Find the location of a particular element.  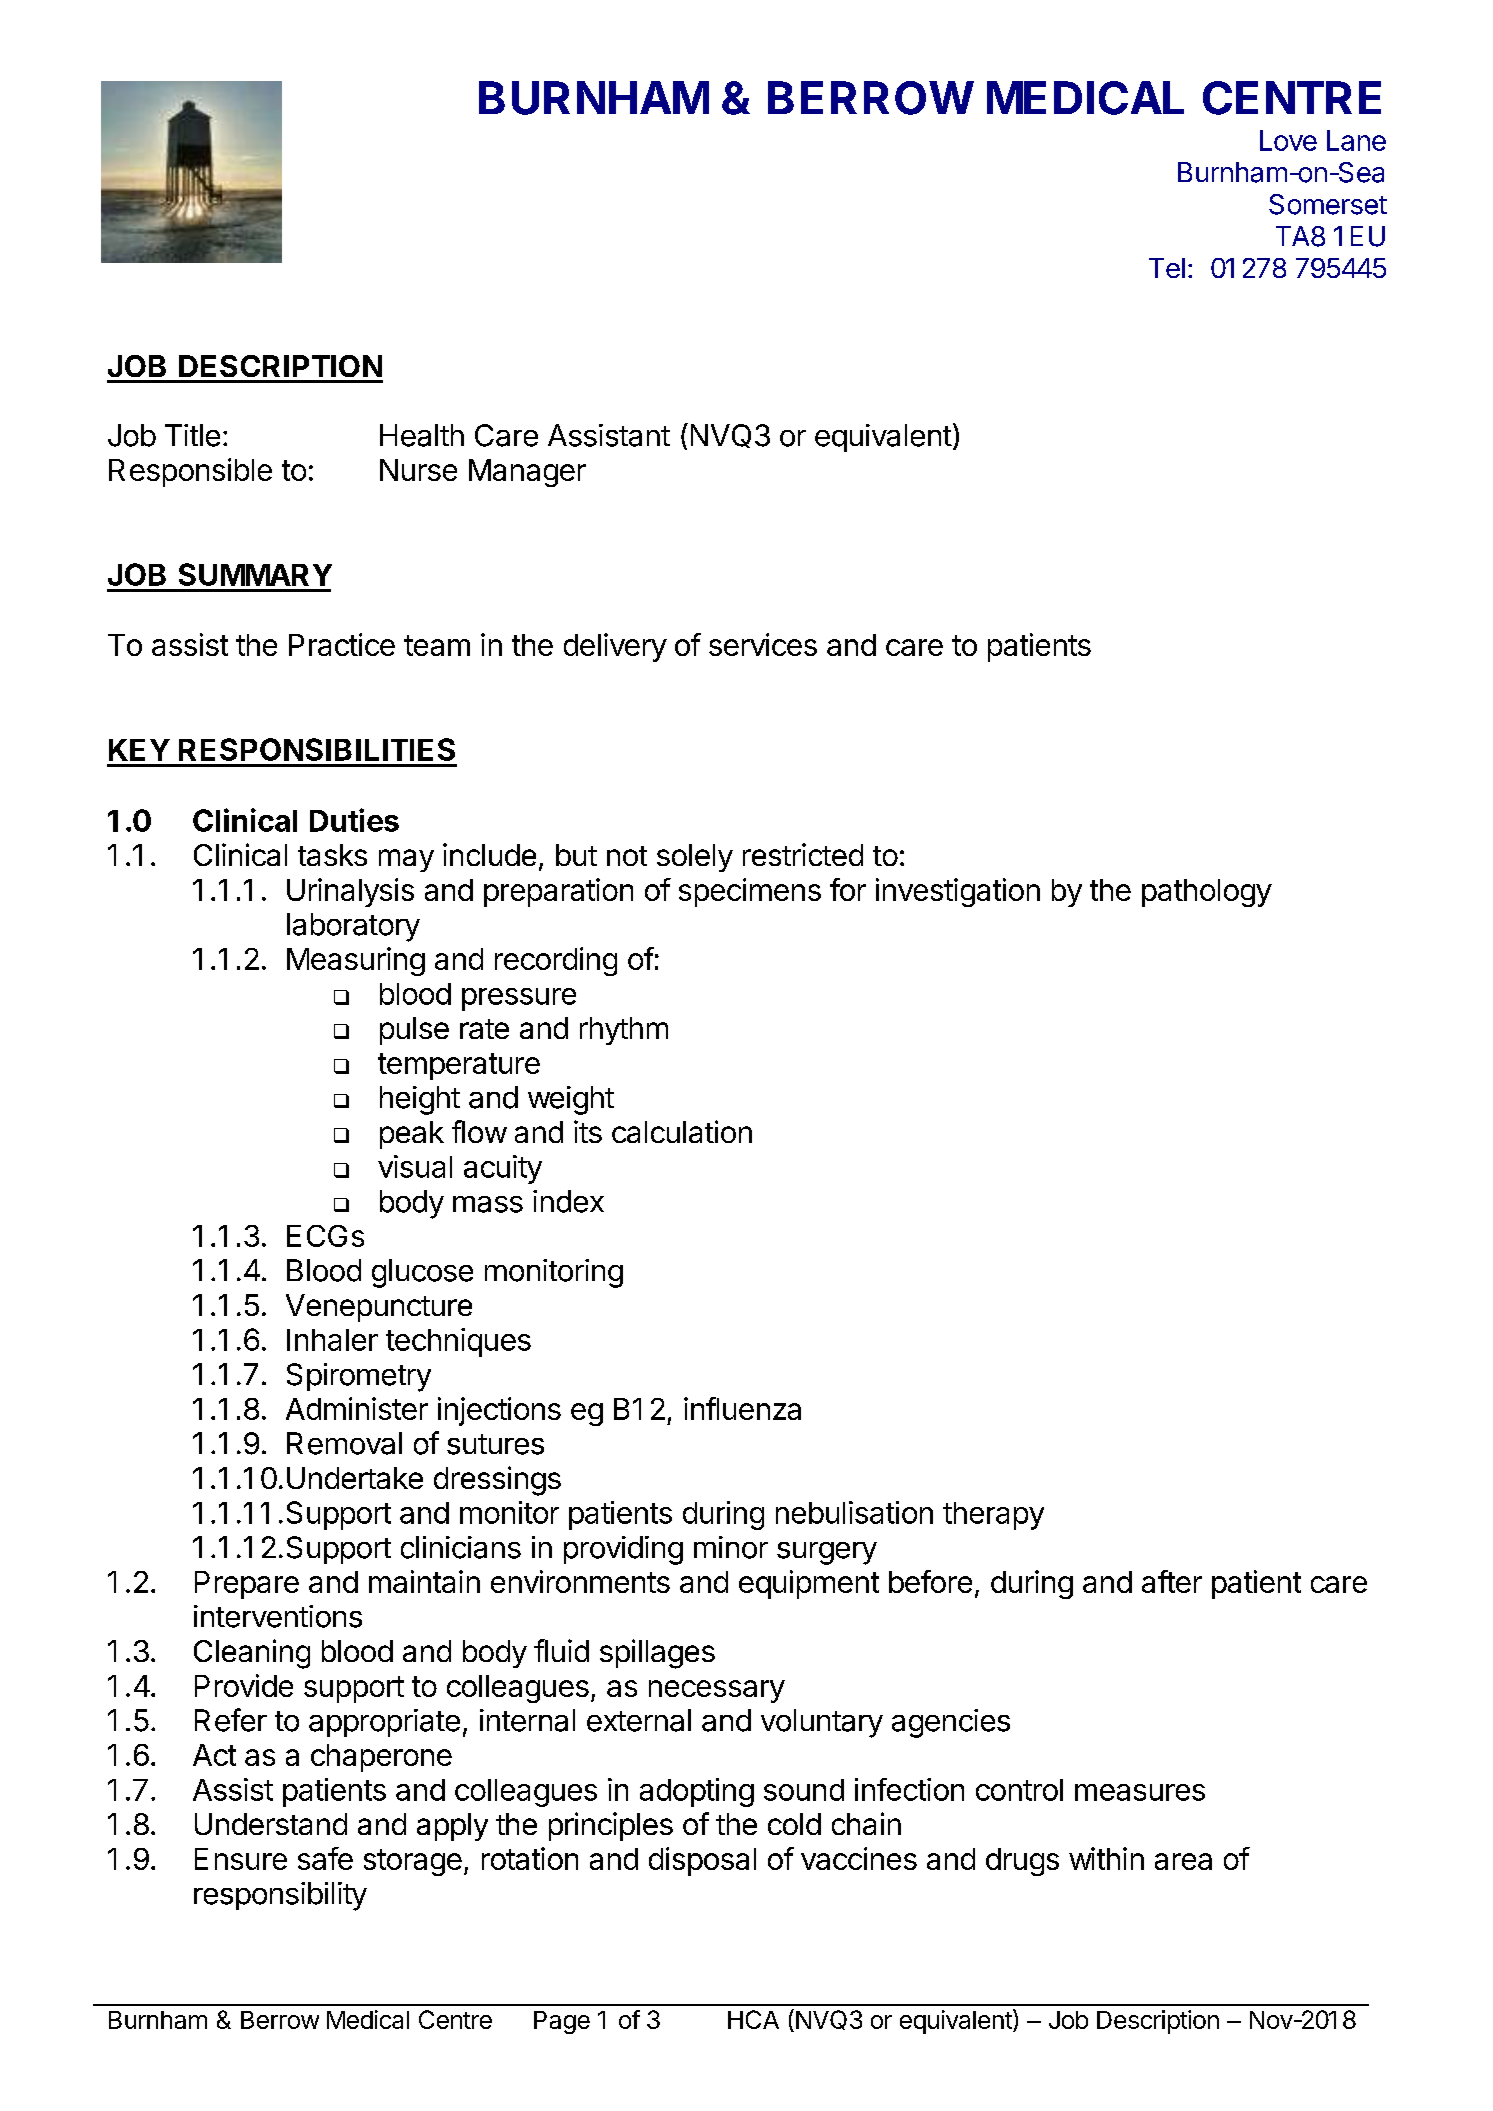

restricted is located at coordinates (803, 854).
